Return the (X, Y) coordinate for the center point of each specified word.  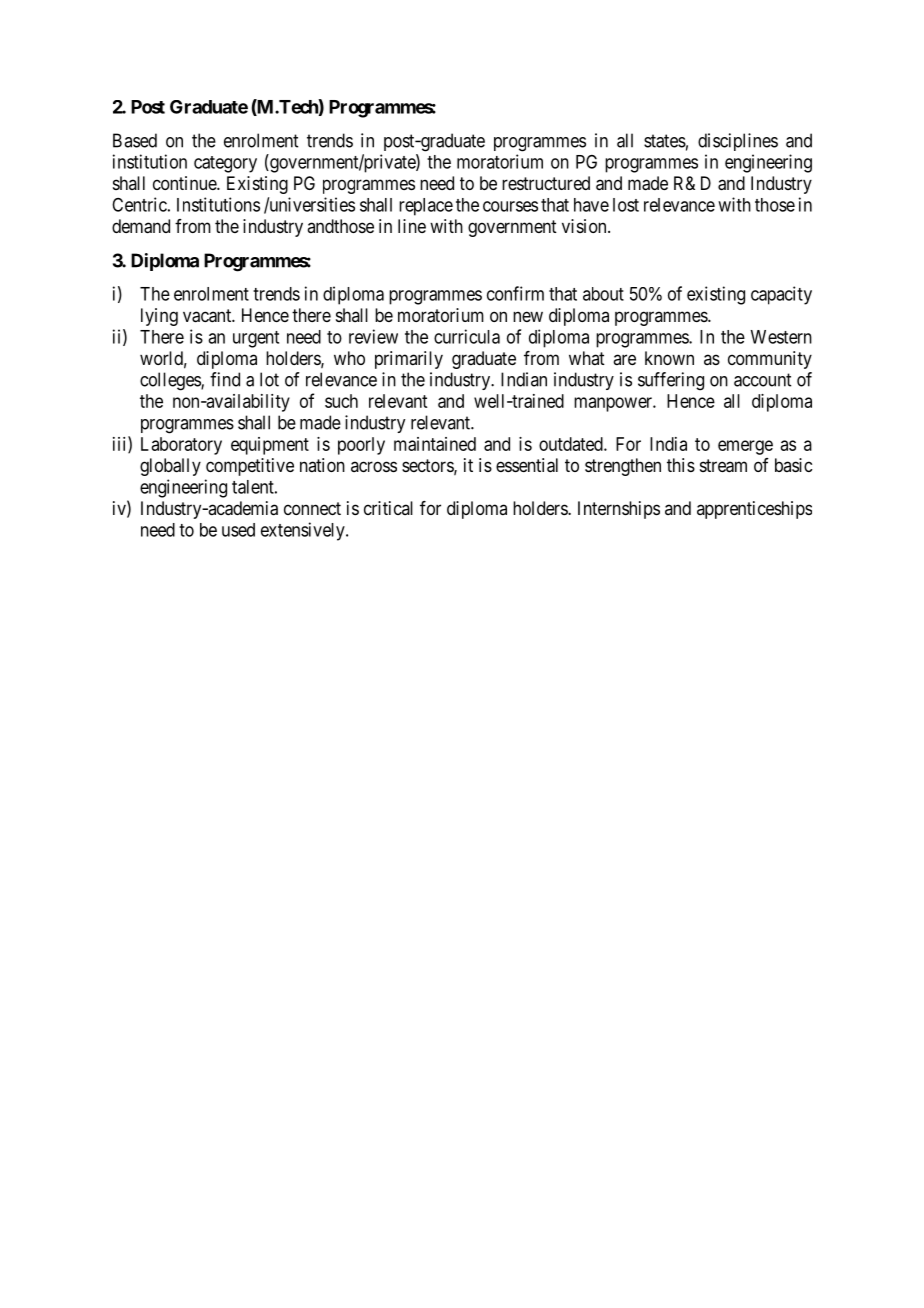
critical (388, 508)
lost (626, 205)
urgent (256, 339)
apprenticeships (754, 510)
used (238, 530)
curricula (467, 336)
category (225, 164)
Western (781, 337)
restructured (546, 183)
